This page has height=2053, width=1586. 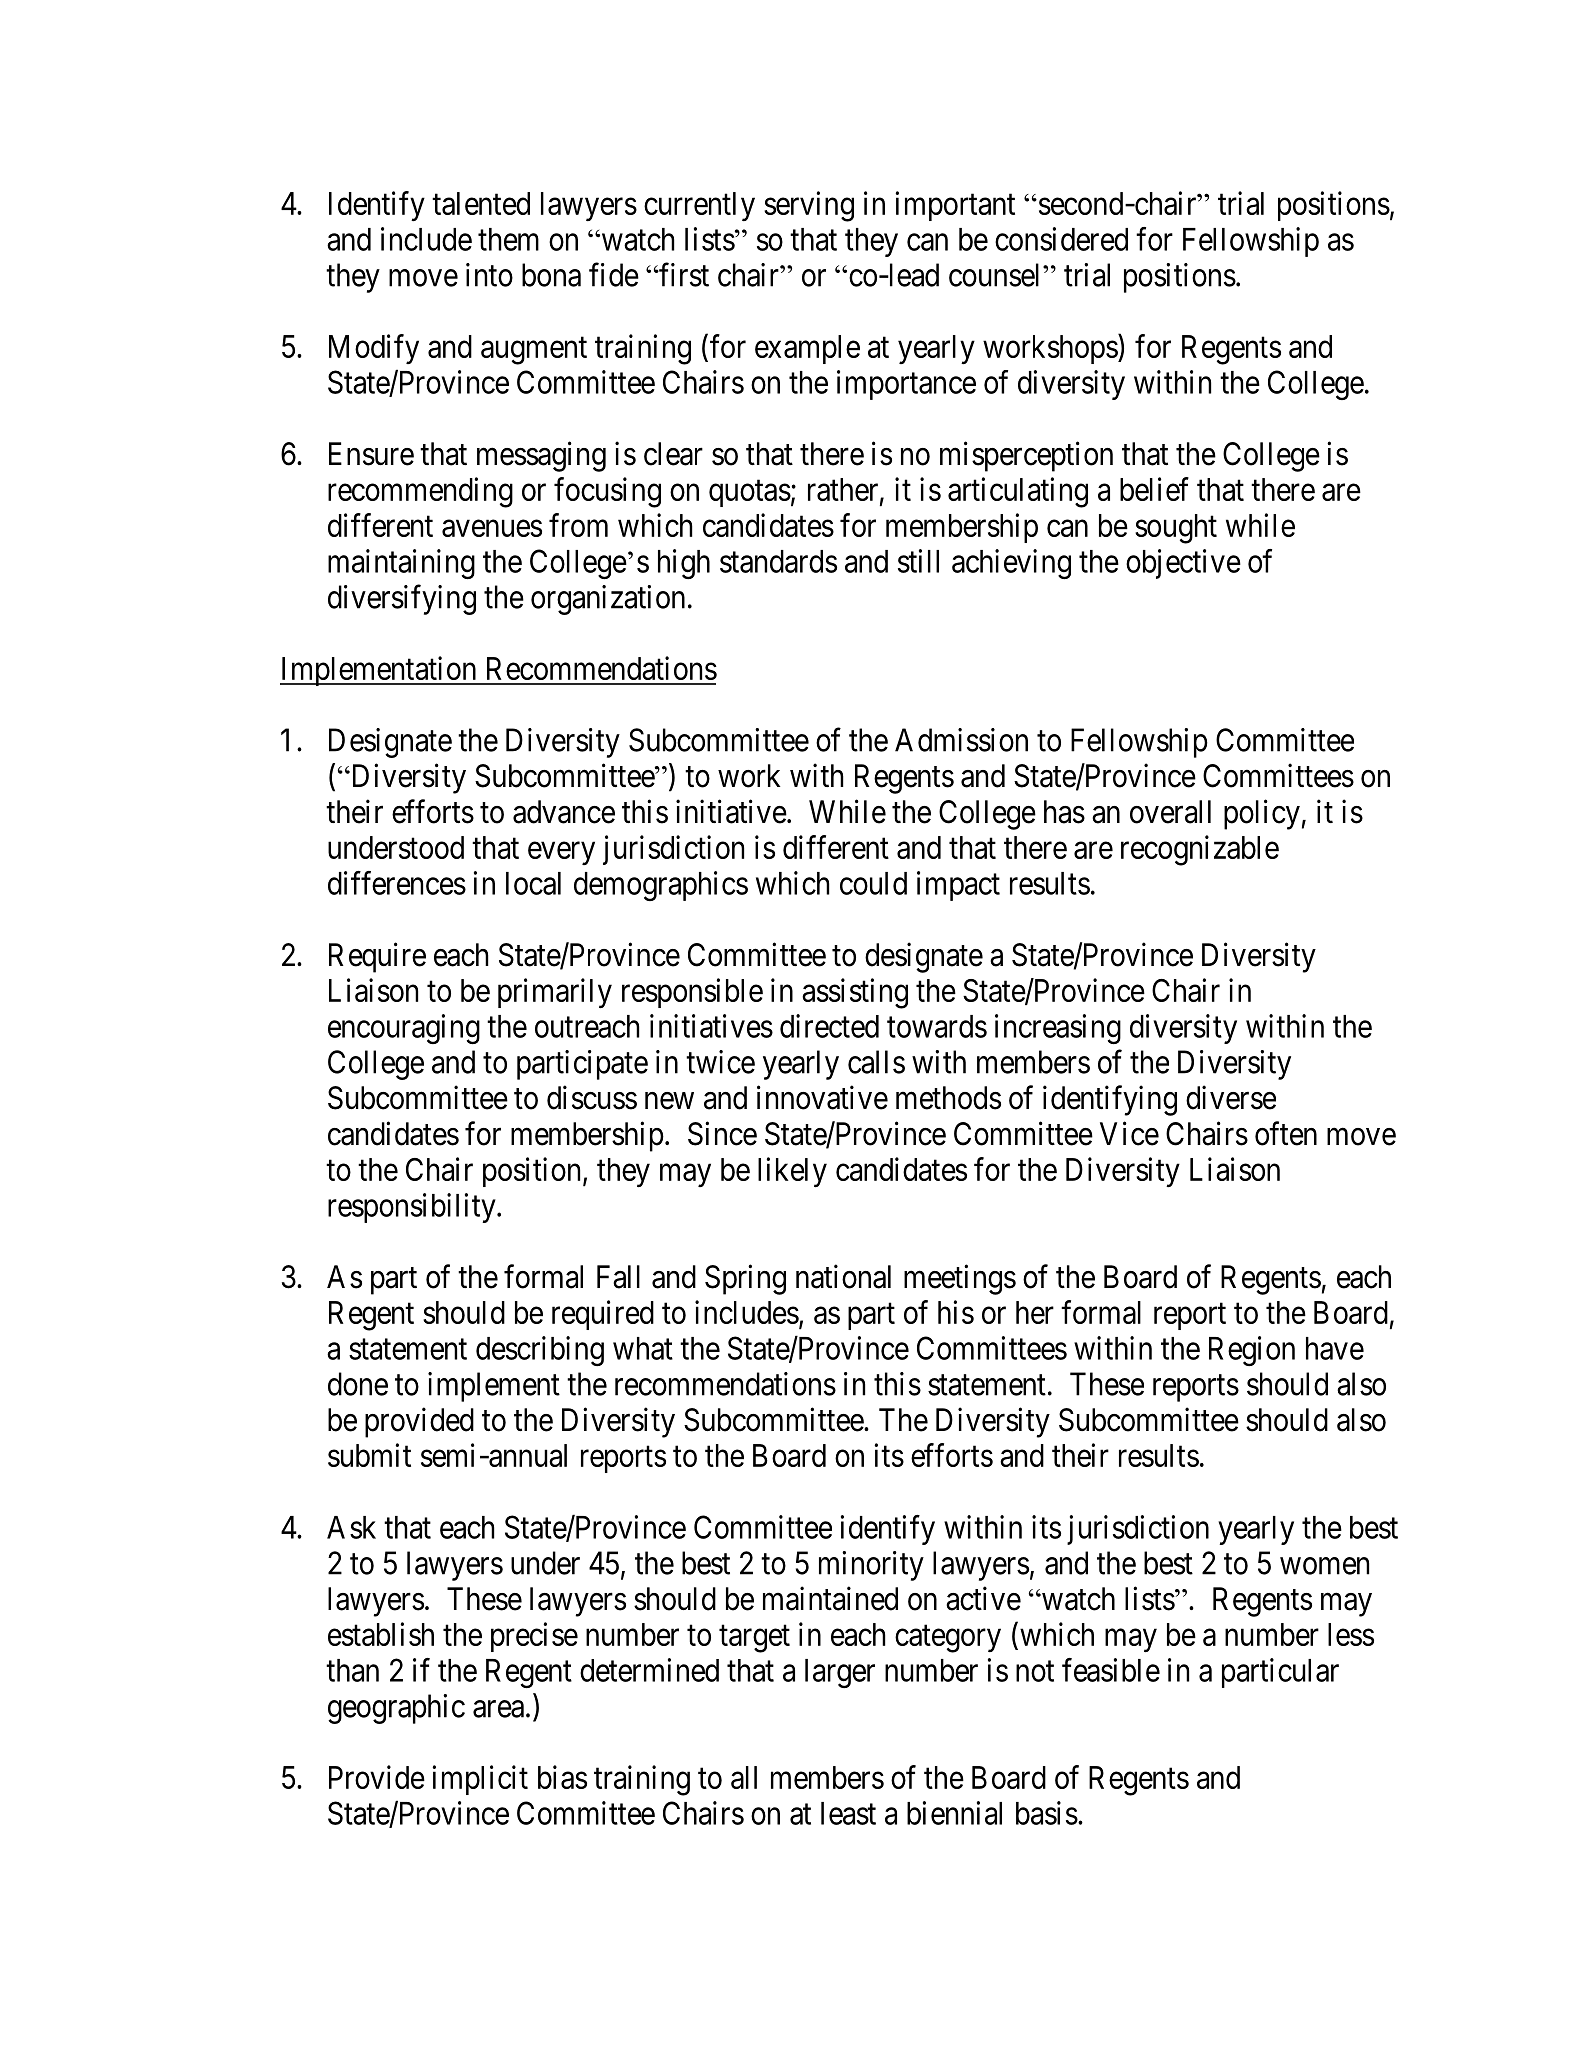 What do you see at coordinates (1061, 239) in the page?
I see `considered` at bounding box center [1061, 239].
